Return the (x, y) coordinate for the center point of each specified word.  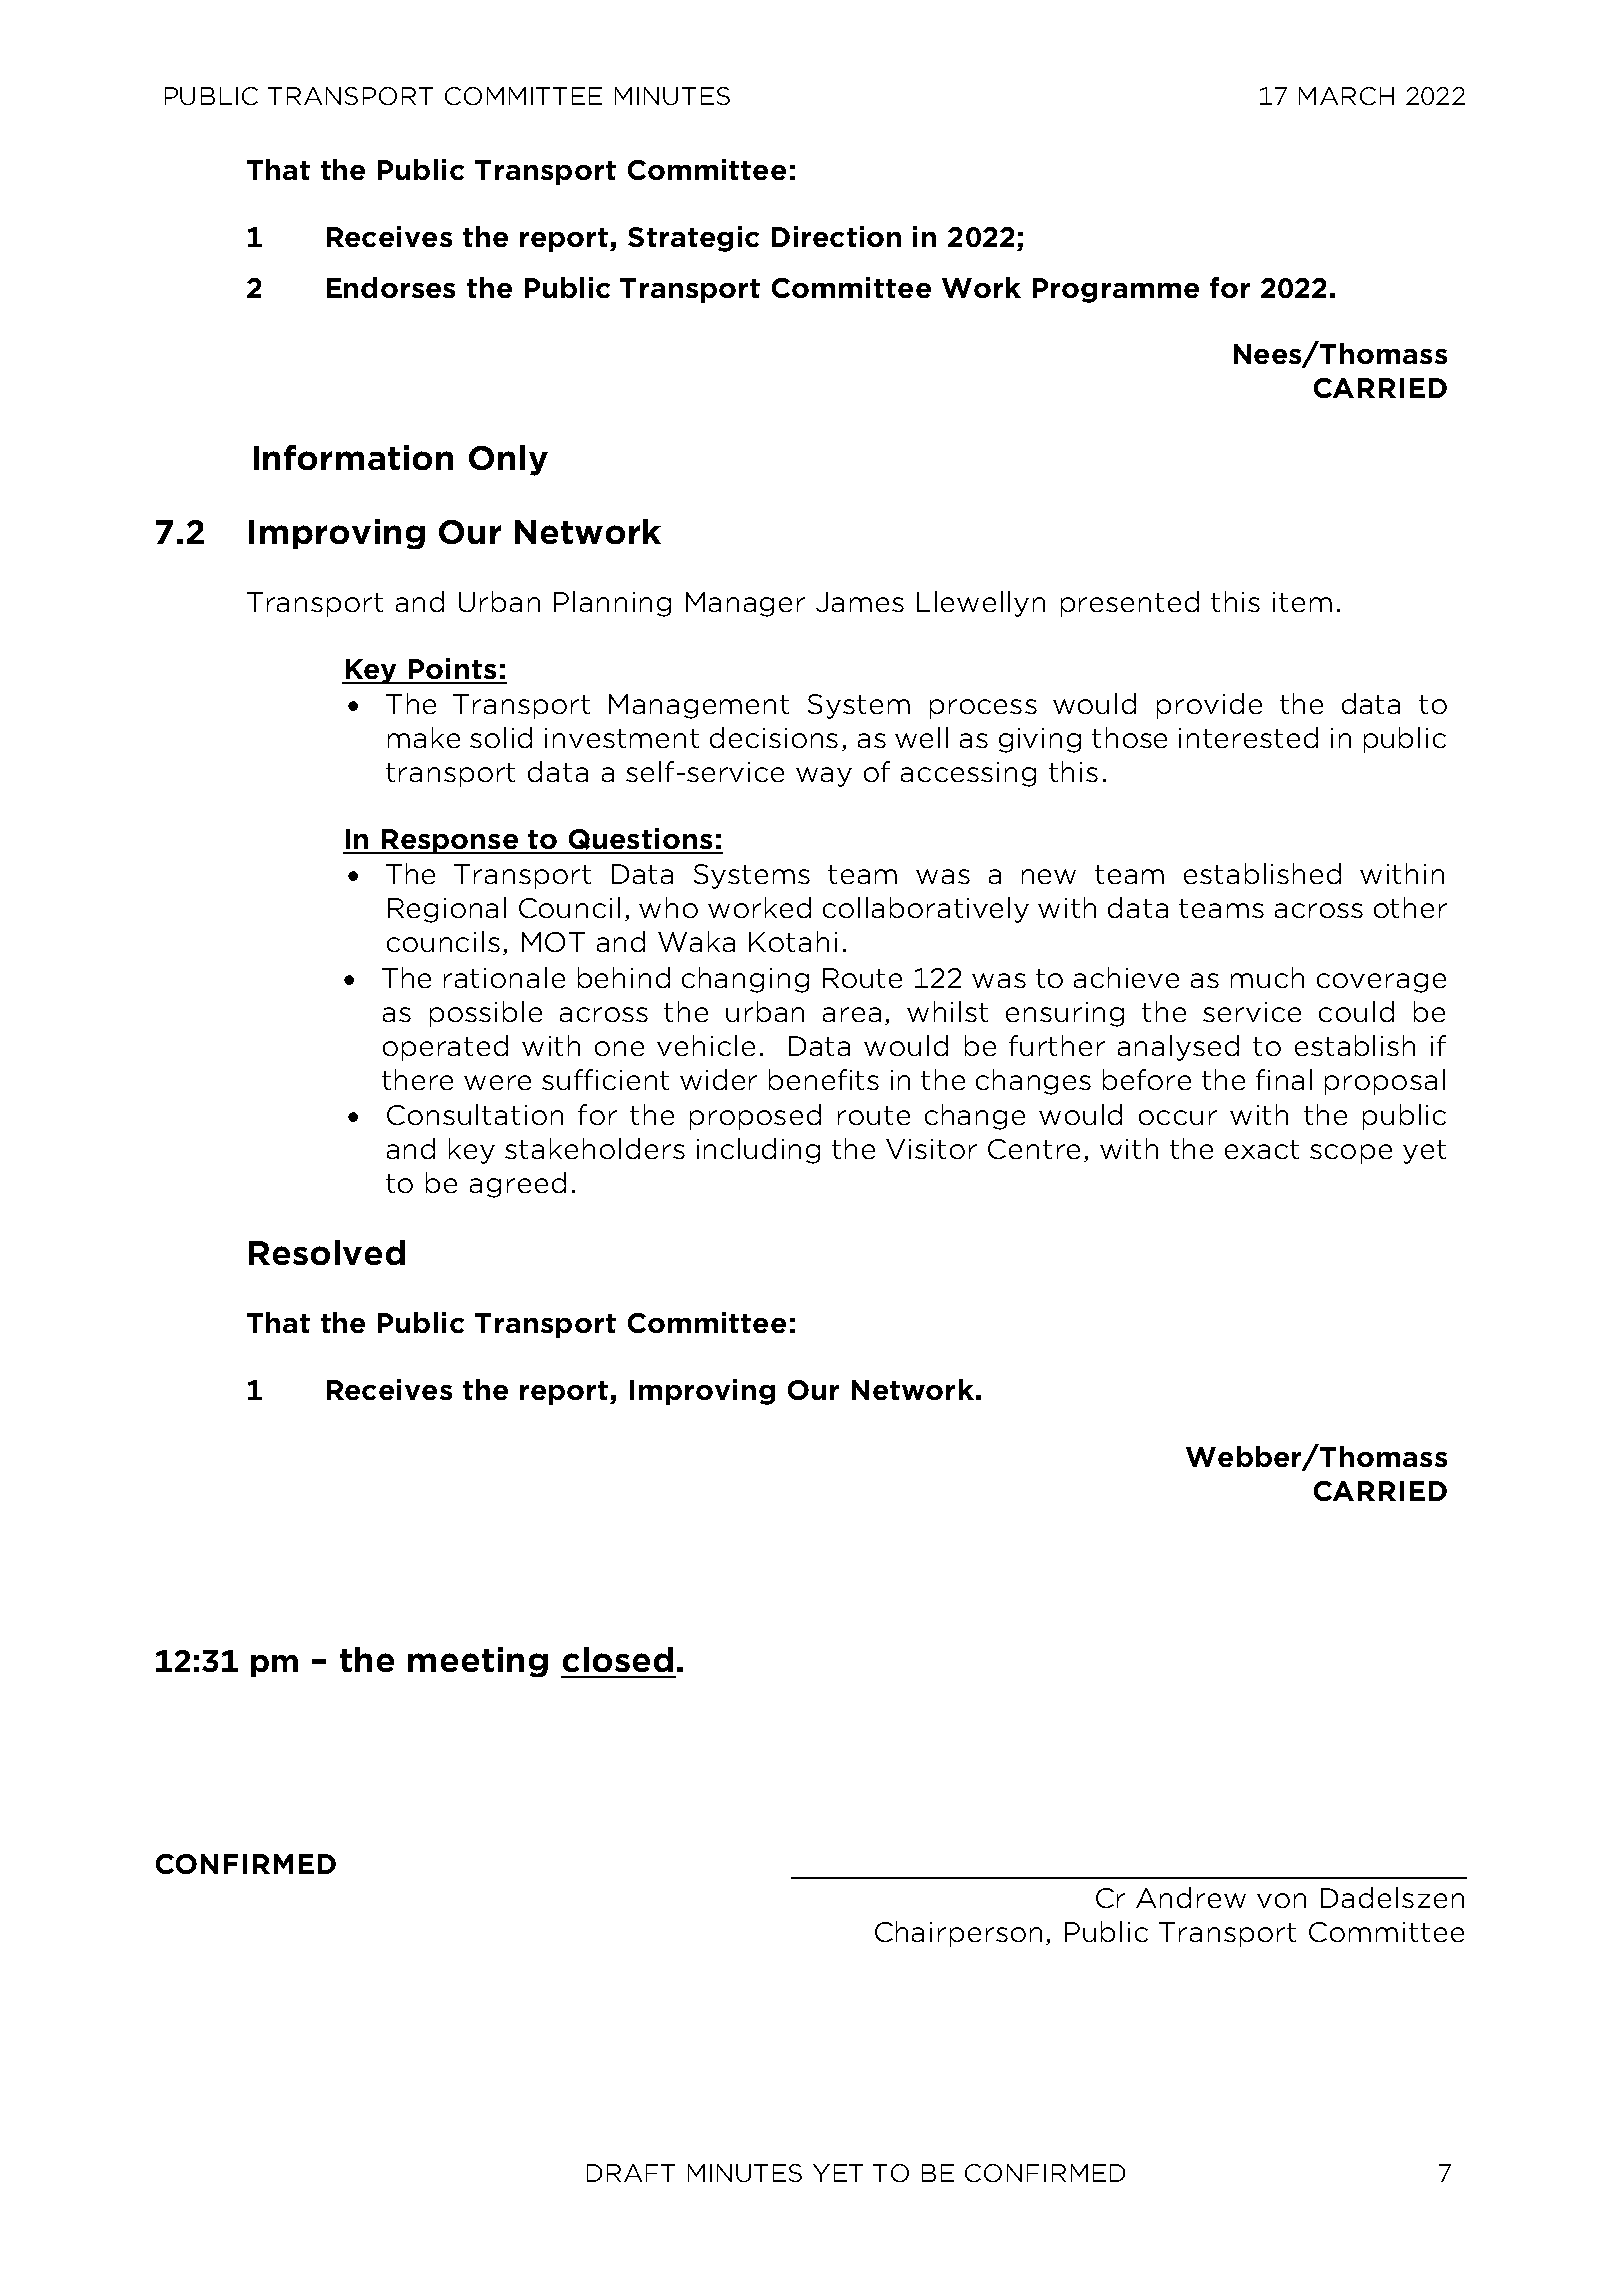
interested (1248, 737)
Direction (836, 236)
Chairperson (958, 1934)
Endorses (391, 287)
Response (450, 841)
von (1281, 1900)
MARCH (1346, 96)
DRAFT (631, 2173)
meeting (478, 1662)
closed (618, 1659)
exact (1262, 1149)
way (824, 777)
